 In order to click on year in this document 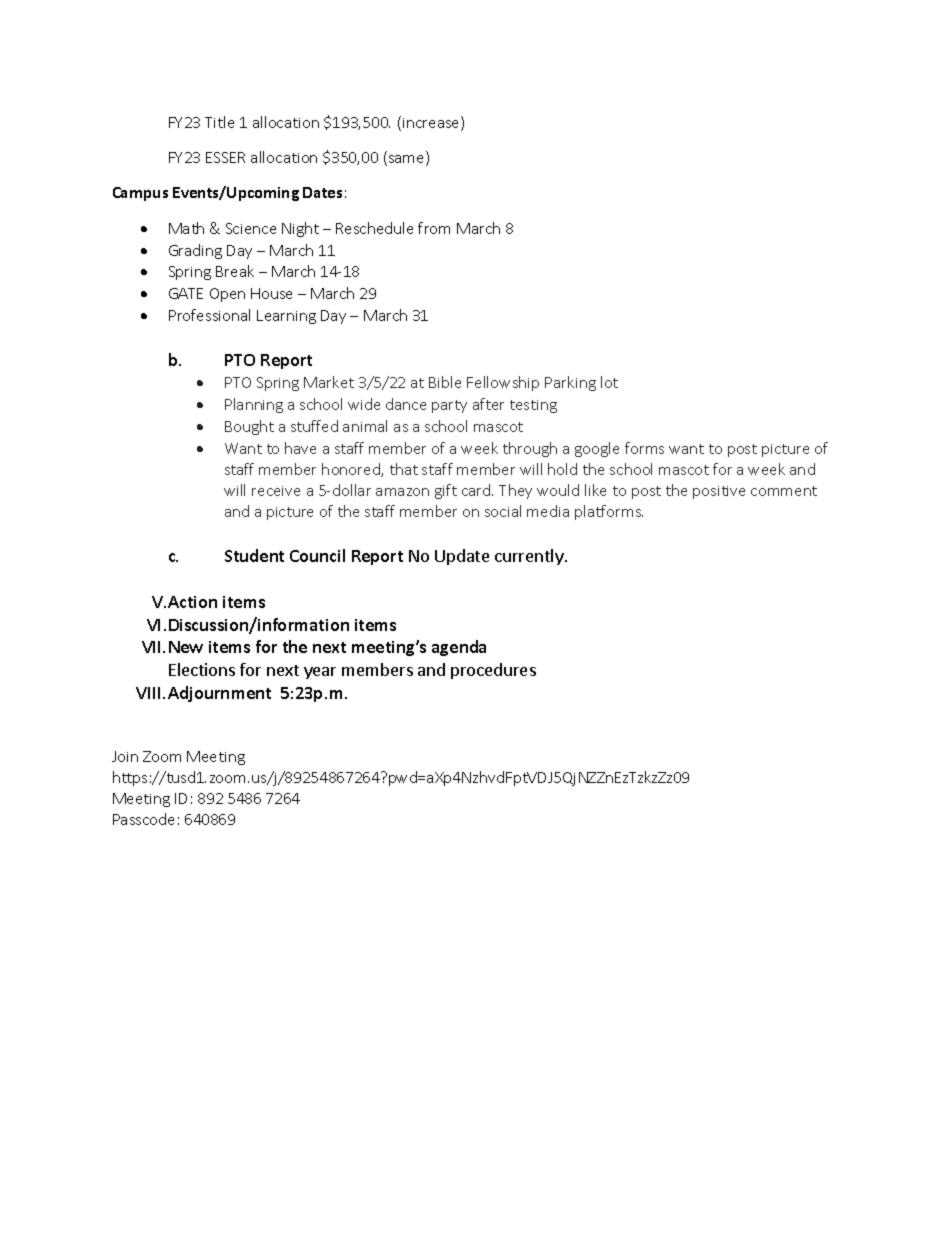, I will do `click(320, 673)`.
